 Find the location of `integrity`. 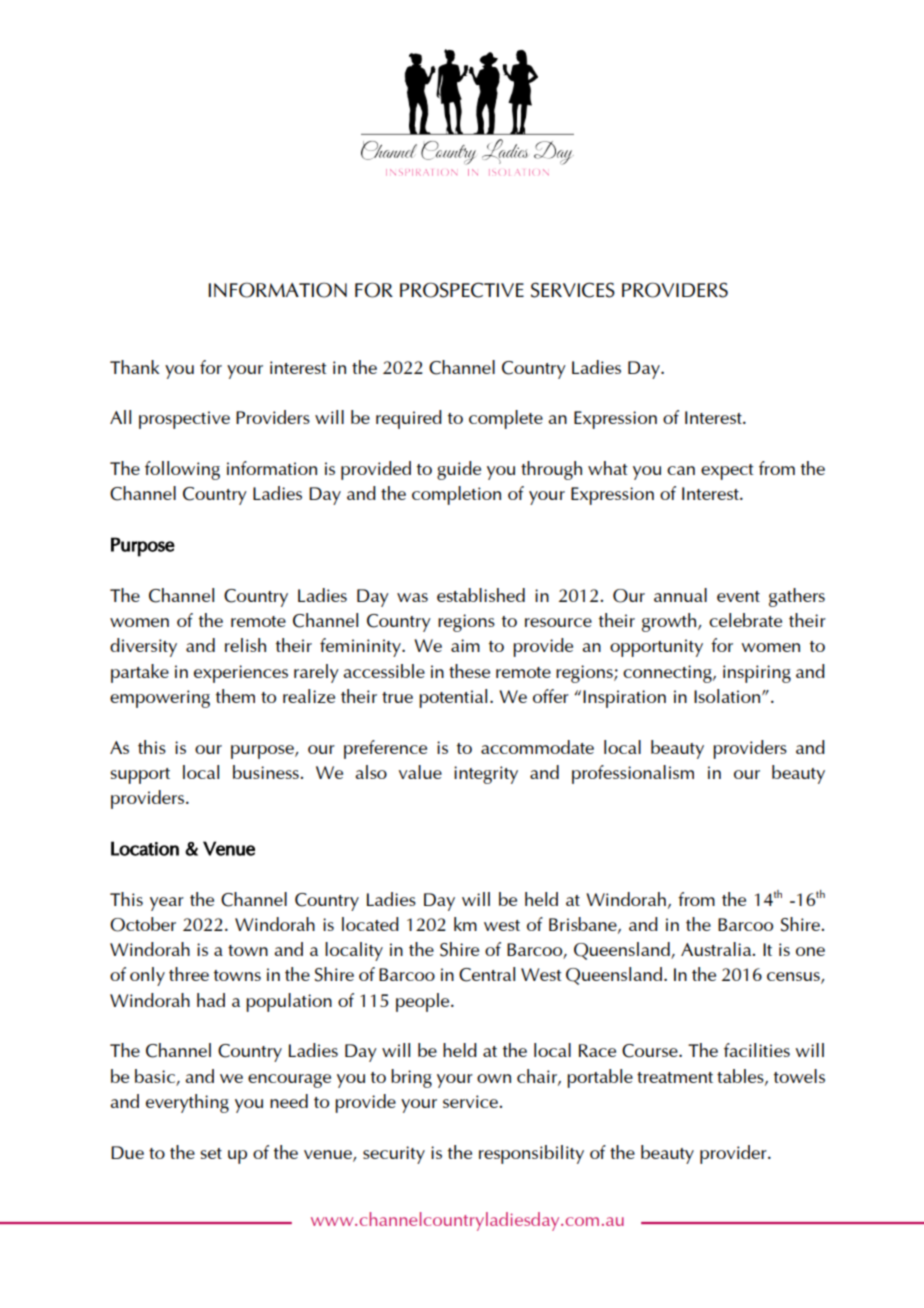

integrity is located at coordinates (486, 775).
